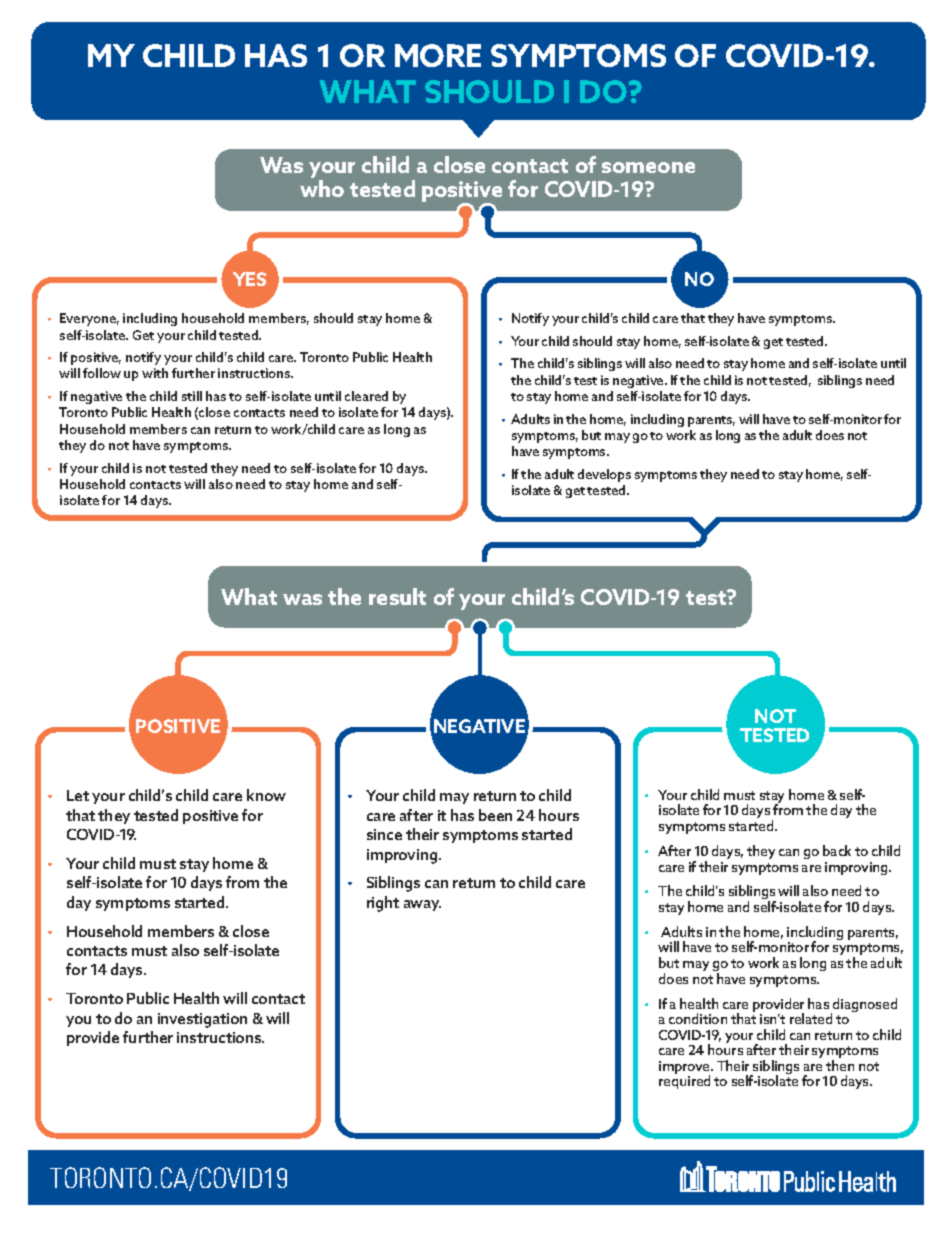 The image size is (952, 1233). I want to click on someone, so click(648, 167).
